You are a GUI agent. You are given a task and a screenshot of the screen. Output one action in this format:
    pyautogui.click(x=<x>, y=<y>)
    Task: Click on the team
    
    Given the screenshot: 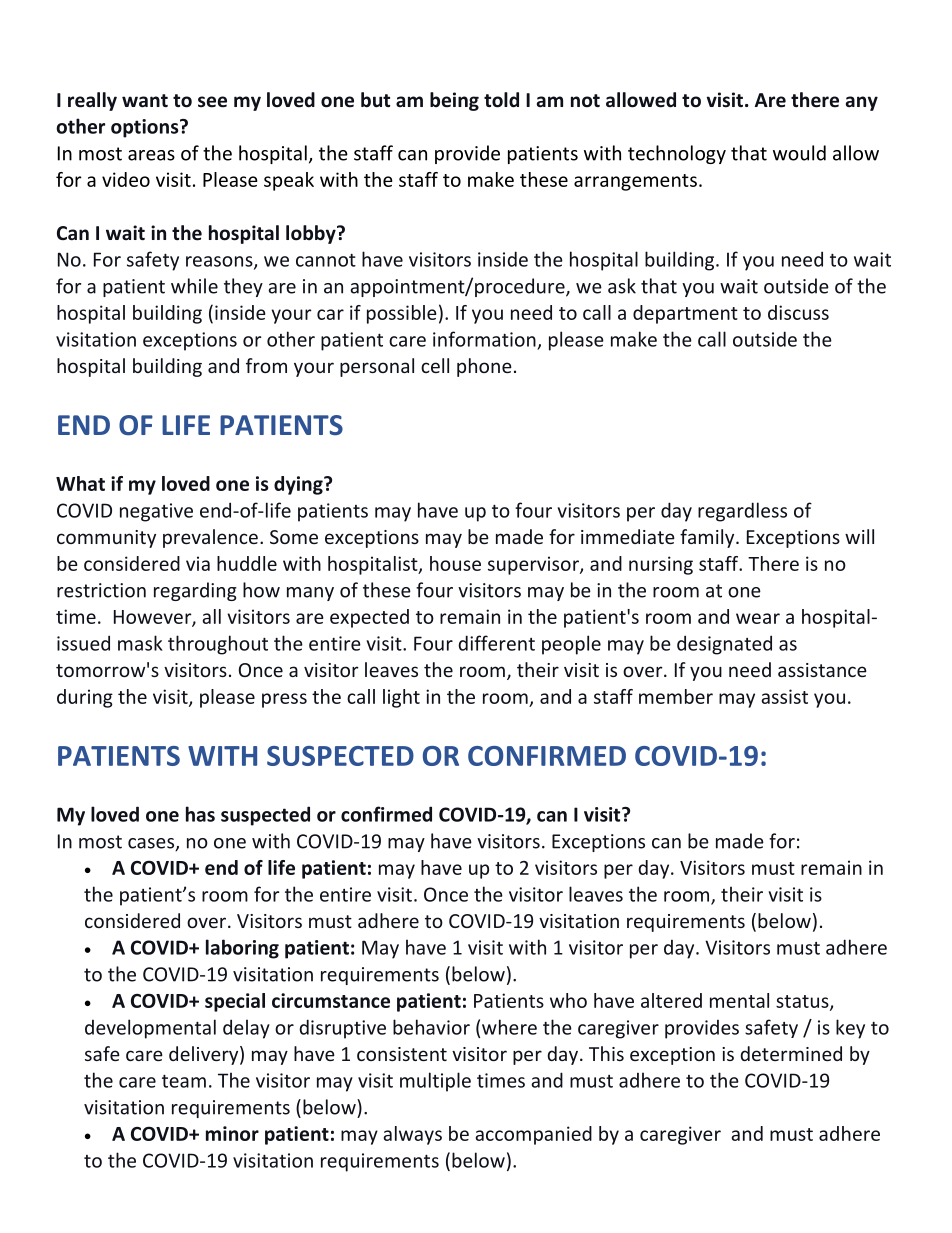 What is the action you would take?
    pyautogui.click(x=184, y=1081)
